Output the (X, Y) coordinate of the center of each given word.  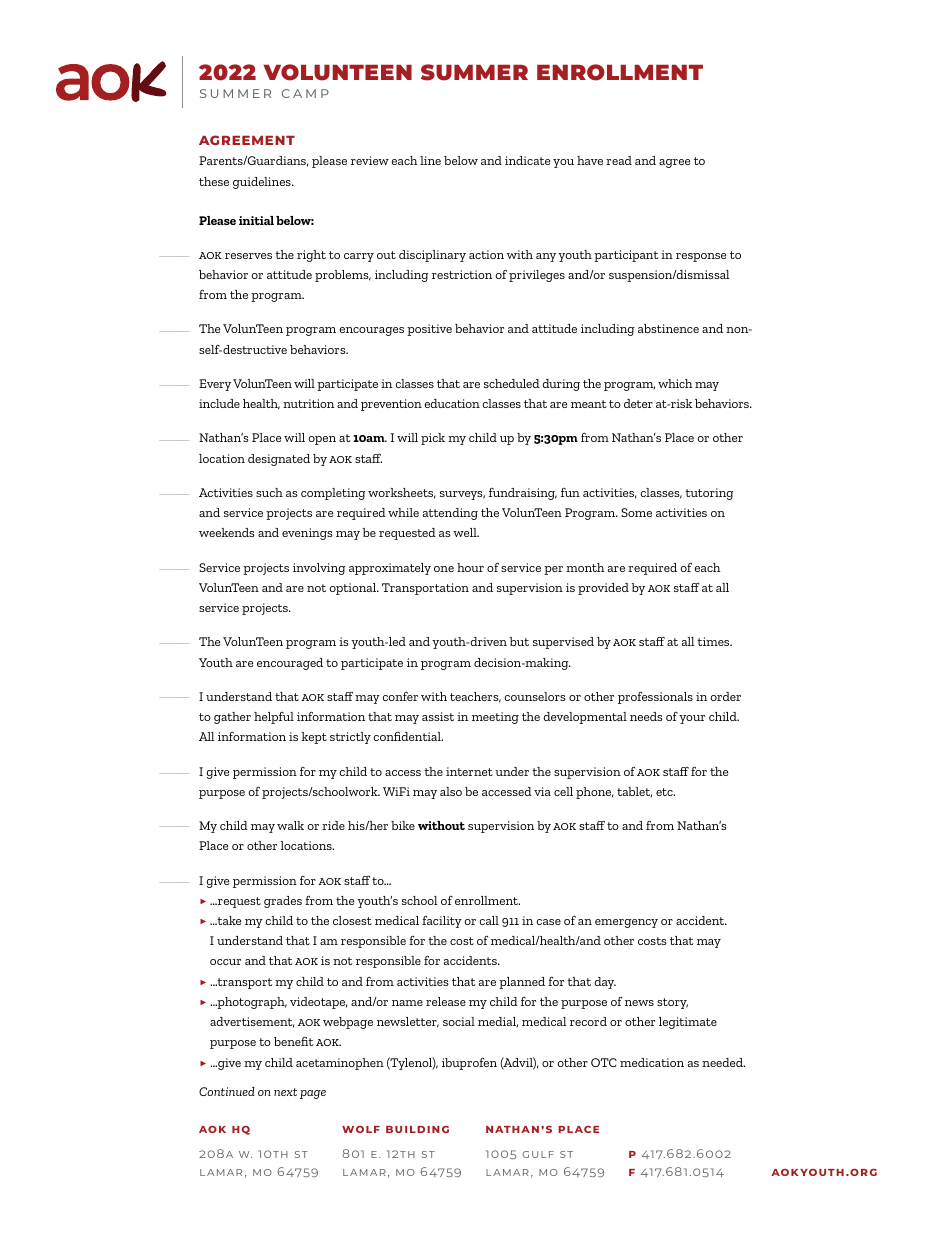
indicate (527, 160)
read (619, 160)
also (451, 791)
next (285, 1092)
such (269, 492)
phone (594, 793)
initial (256, 220)
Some (636, 512)
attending (450, 514)
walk (290, 825)
